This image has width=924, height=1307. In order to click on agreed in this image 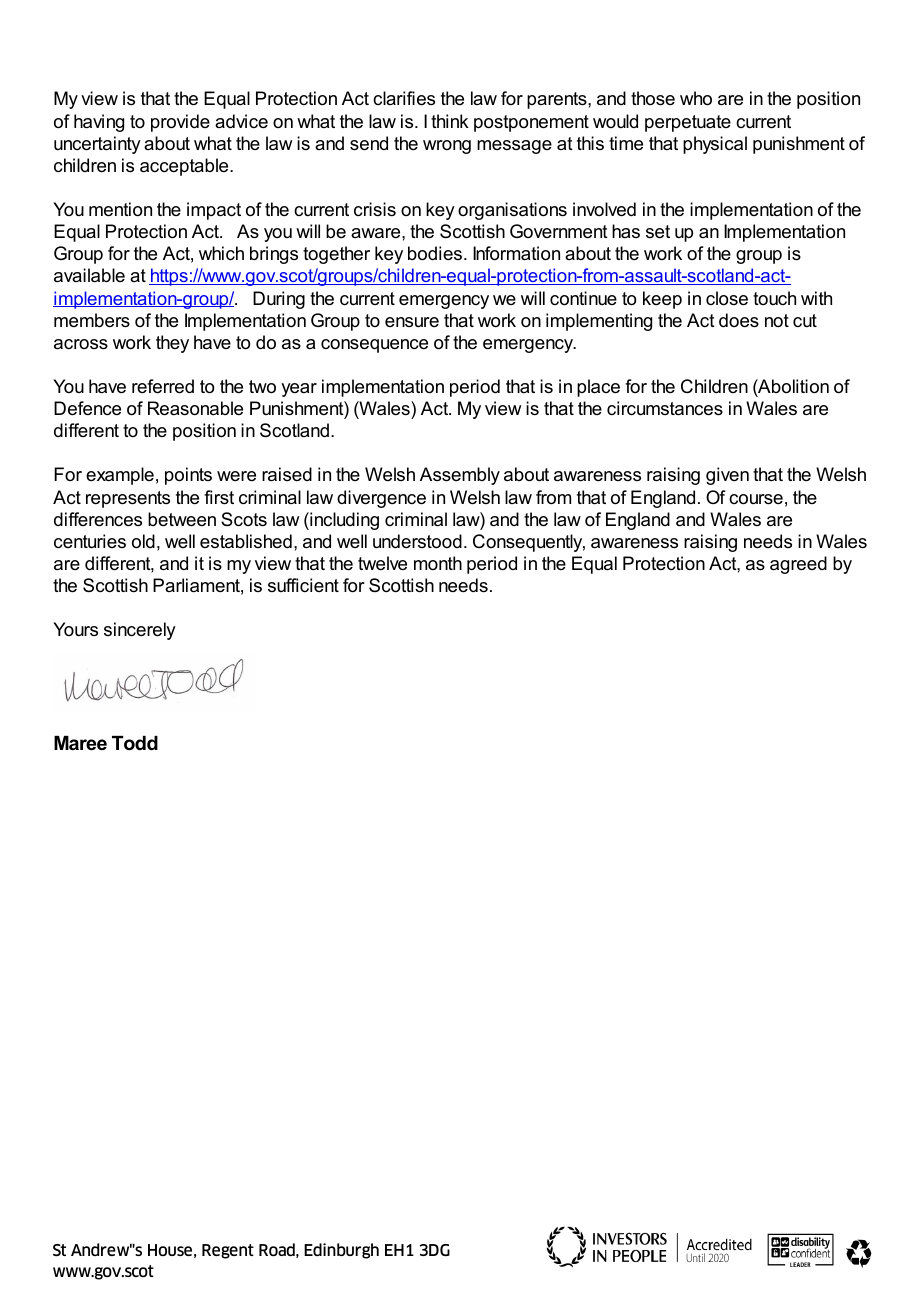, I will do `click(798, 565)`.
